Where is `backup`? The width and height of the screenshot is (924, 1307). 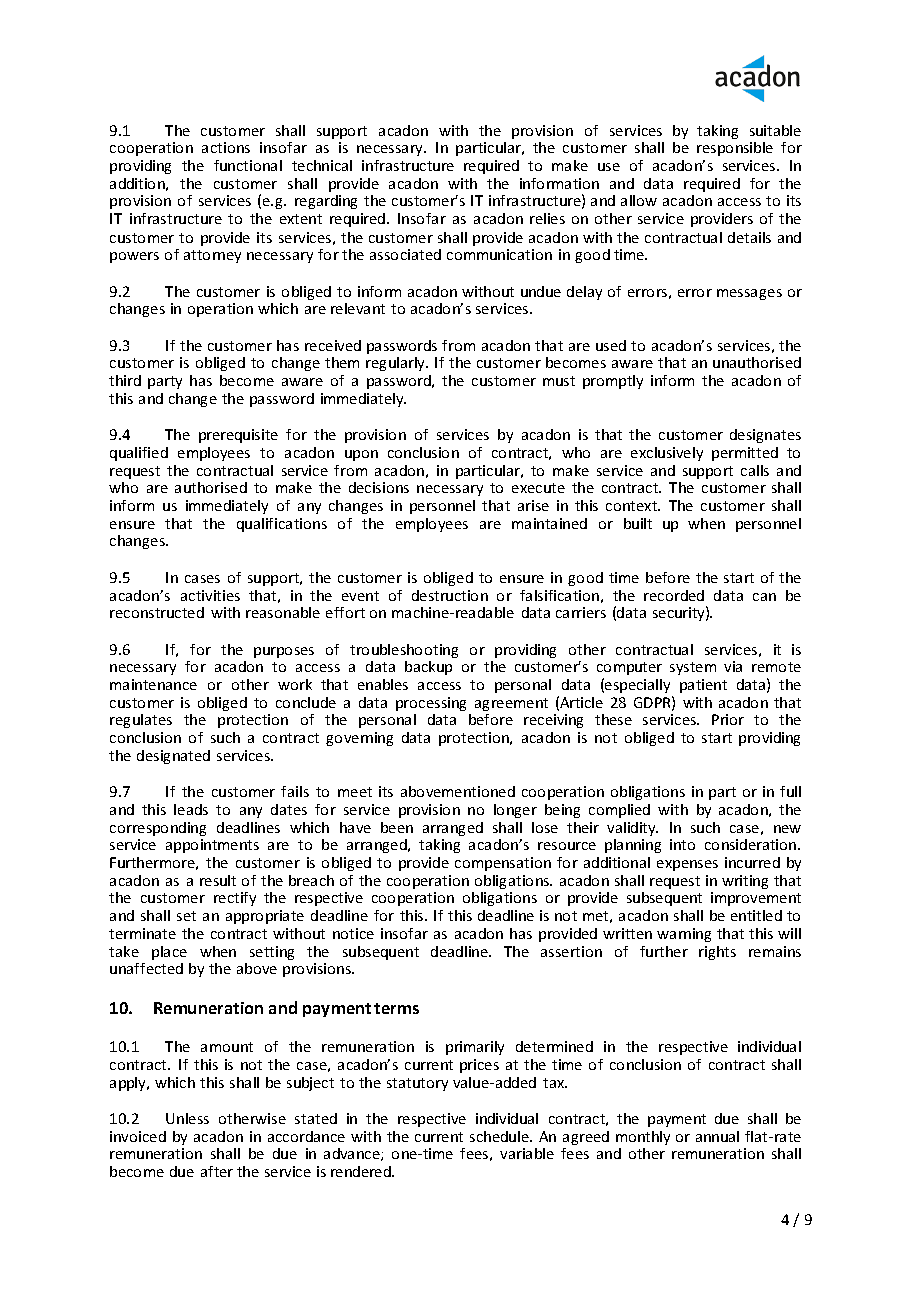
backup is located at coordinates (428, 668).
